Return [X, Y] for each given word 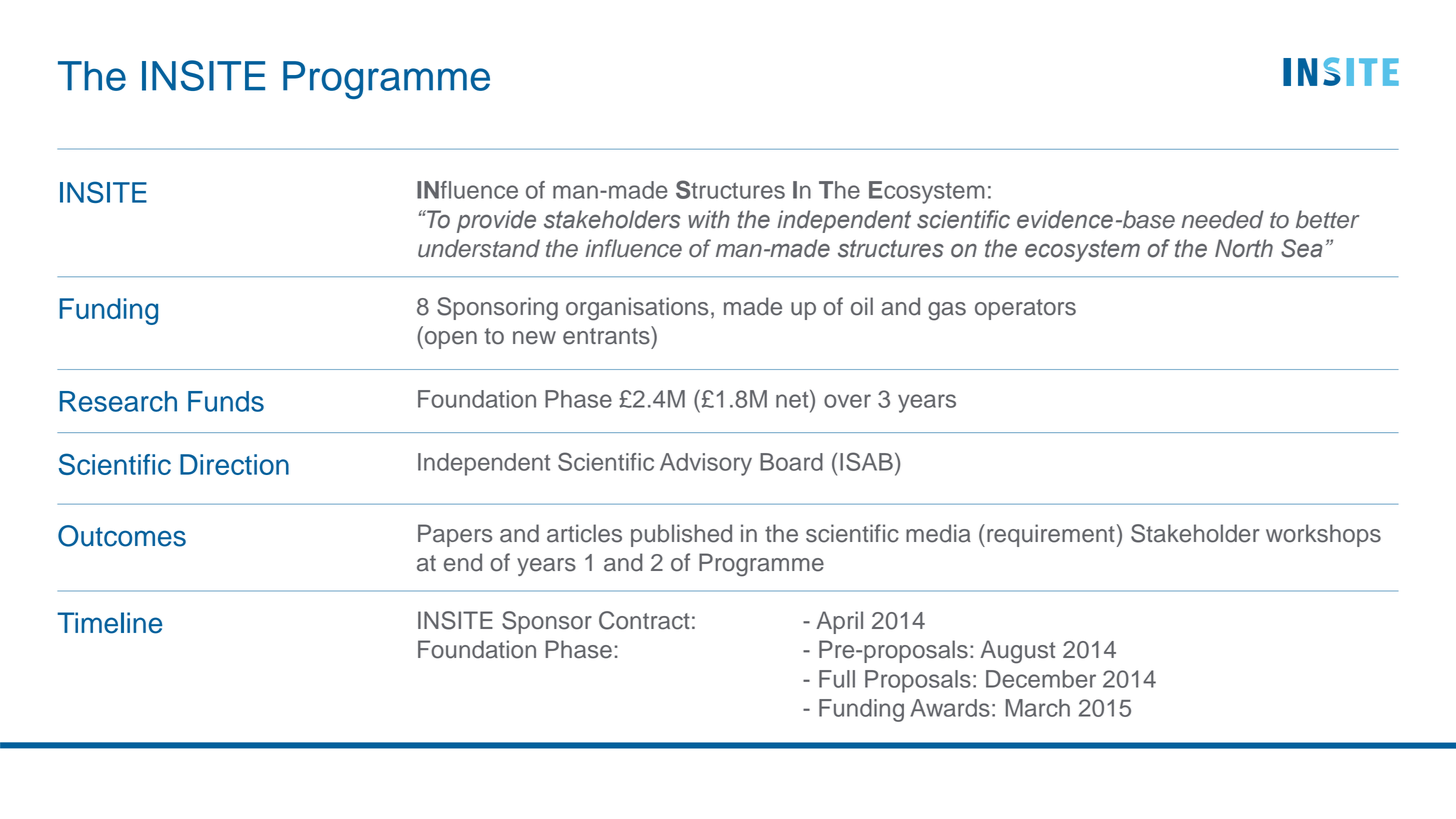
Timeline [109, 623]
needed [1222, 219]
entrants [607, 335]
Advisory [706, 464]
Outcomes [122, 536]
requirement [1051, 535]
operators [1025, 309]
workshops [1323, 535]
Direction [234, 464]
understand [479, 248]
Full [837, 679]
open [451, 340]
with [709, 219]
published [681, 535]
